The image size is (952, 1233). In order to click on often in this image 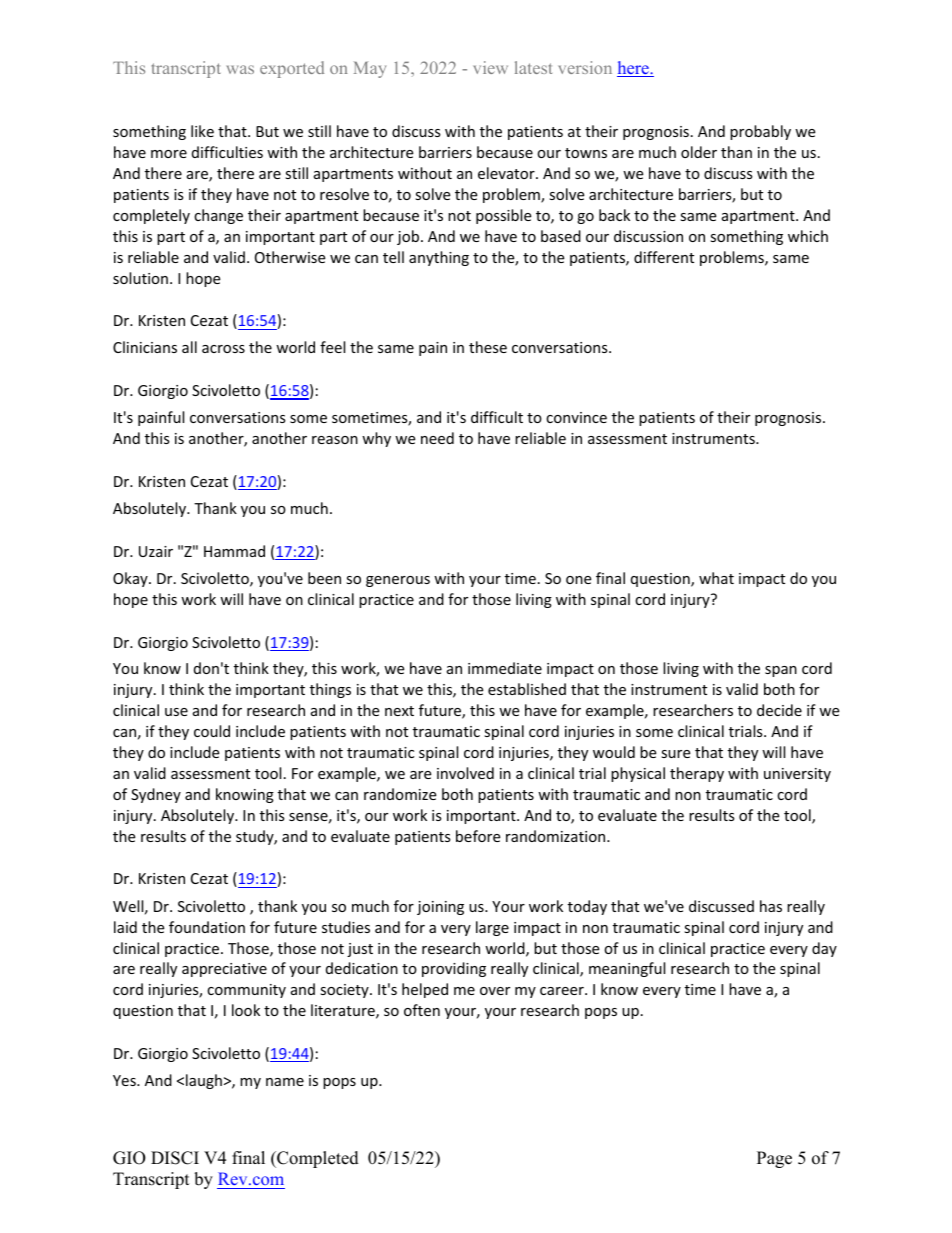, I will do `click(422, 1010)`.
